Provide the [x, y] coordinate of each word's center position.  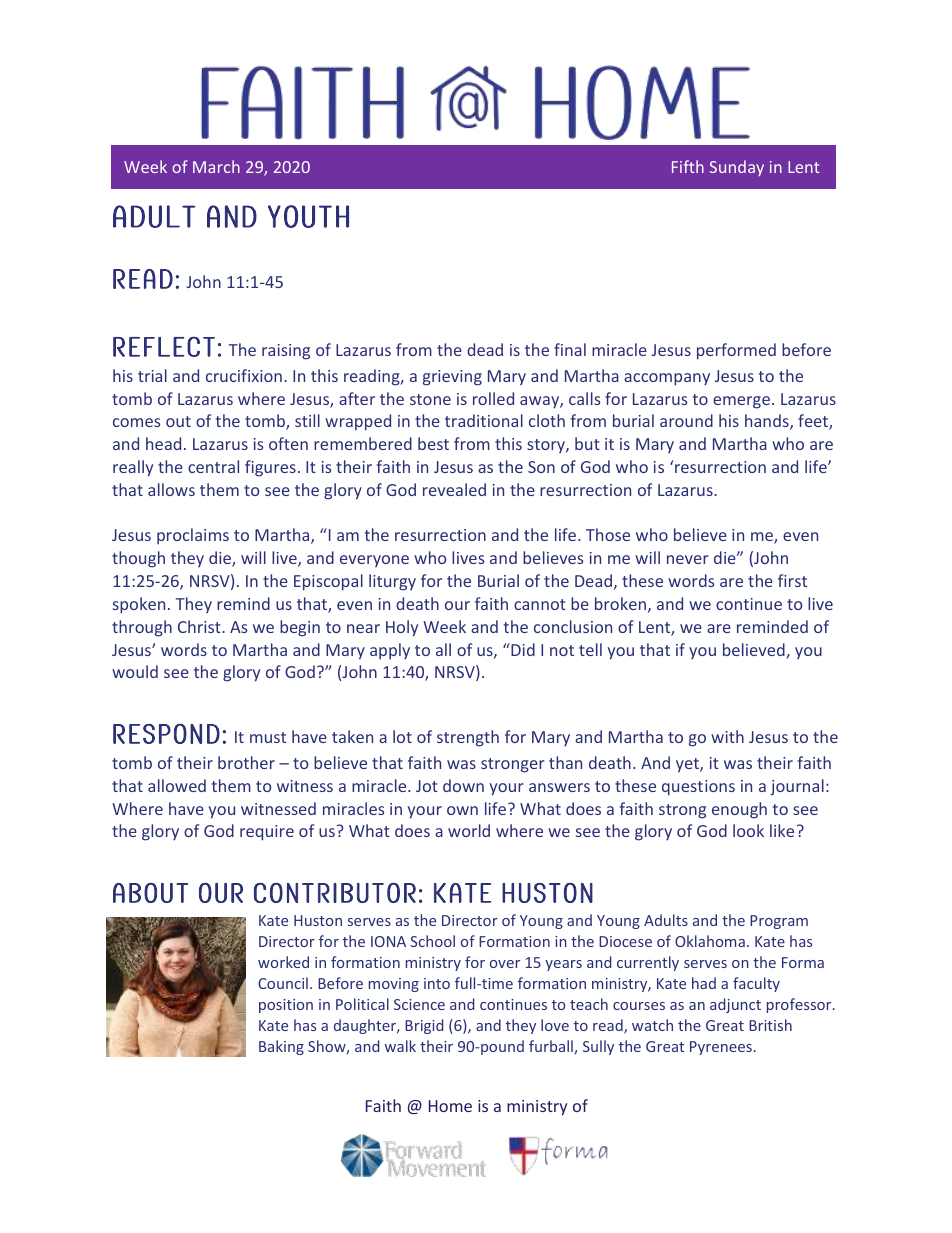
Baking [281, 1047]
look [748, 830]
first [792, 580]
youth [308, 216]
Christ [200, 626]
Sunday [736, 168]
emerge [741, 402]
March [216, 166]
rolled [493, 398]
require [267, 833]
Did [522, 649]
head [163, 443]
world [469, 830]
